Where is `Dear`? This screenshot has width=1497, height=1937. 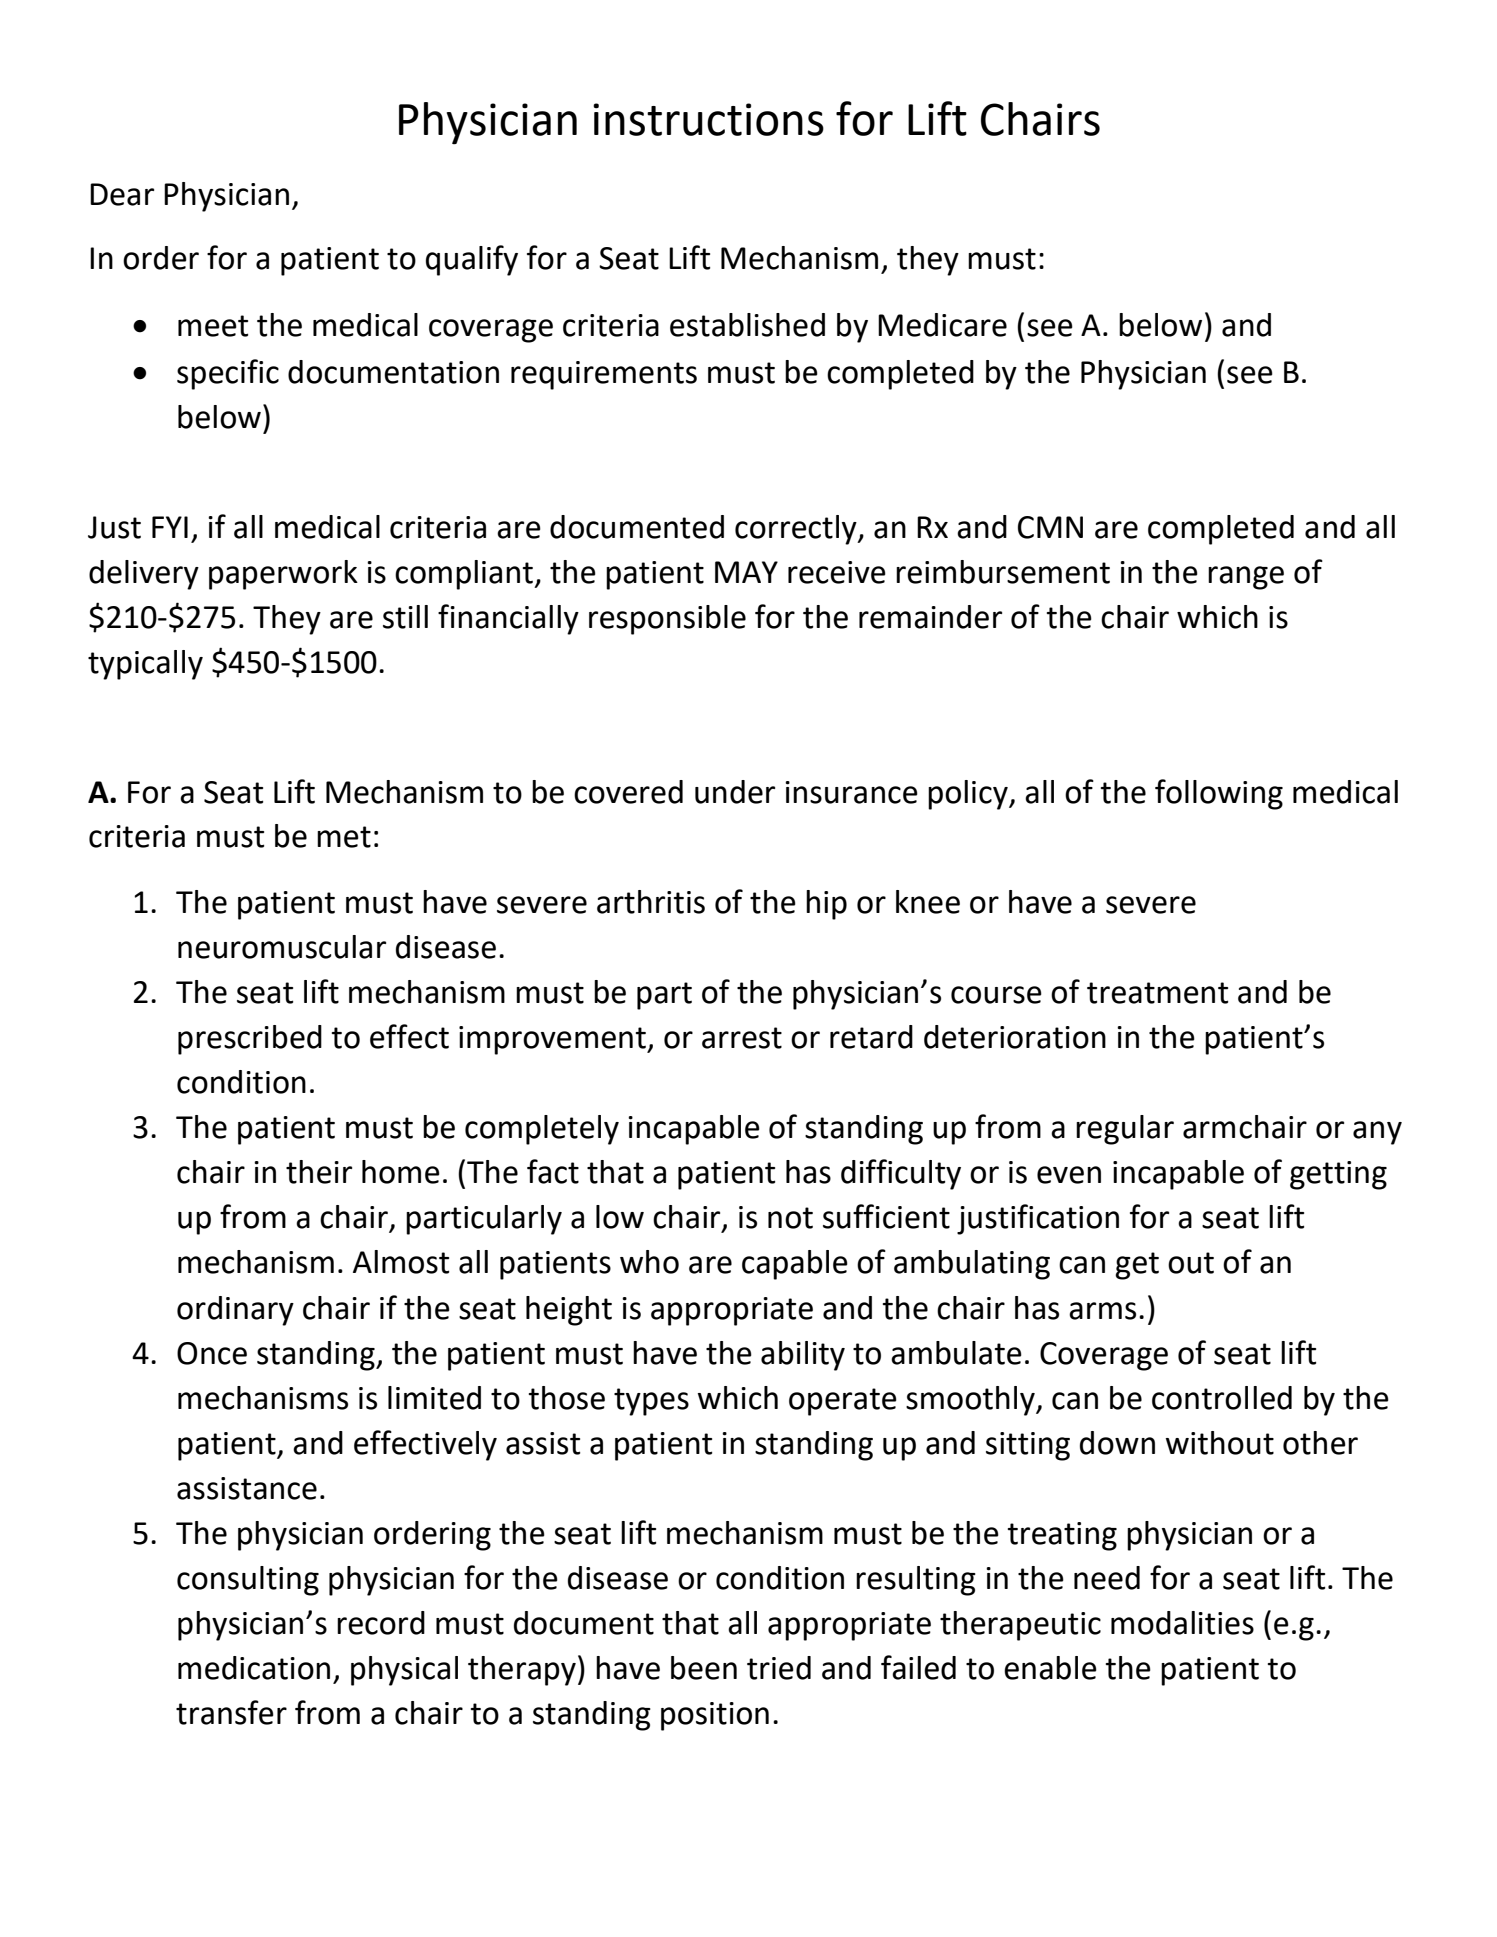
Dear is located at coordinates (122, 194).
